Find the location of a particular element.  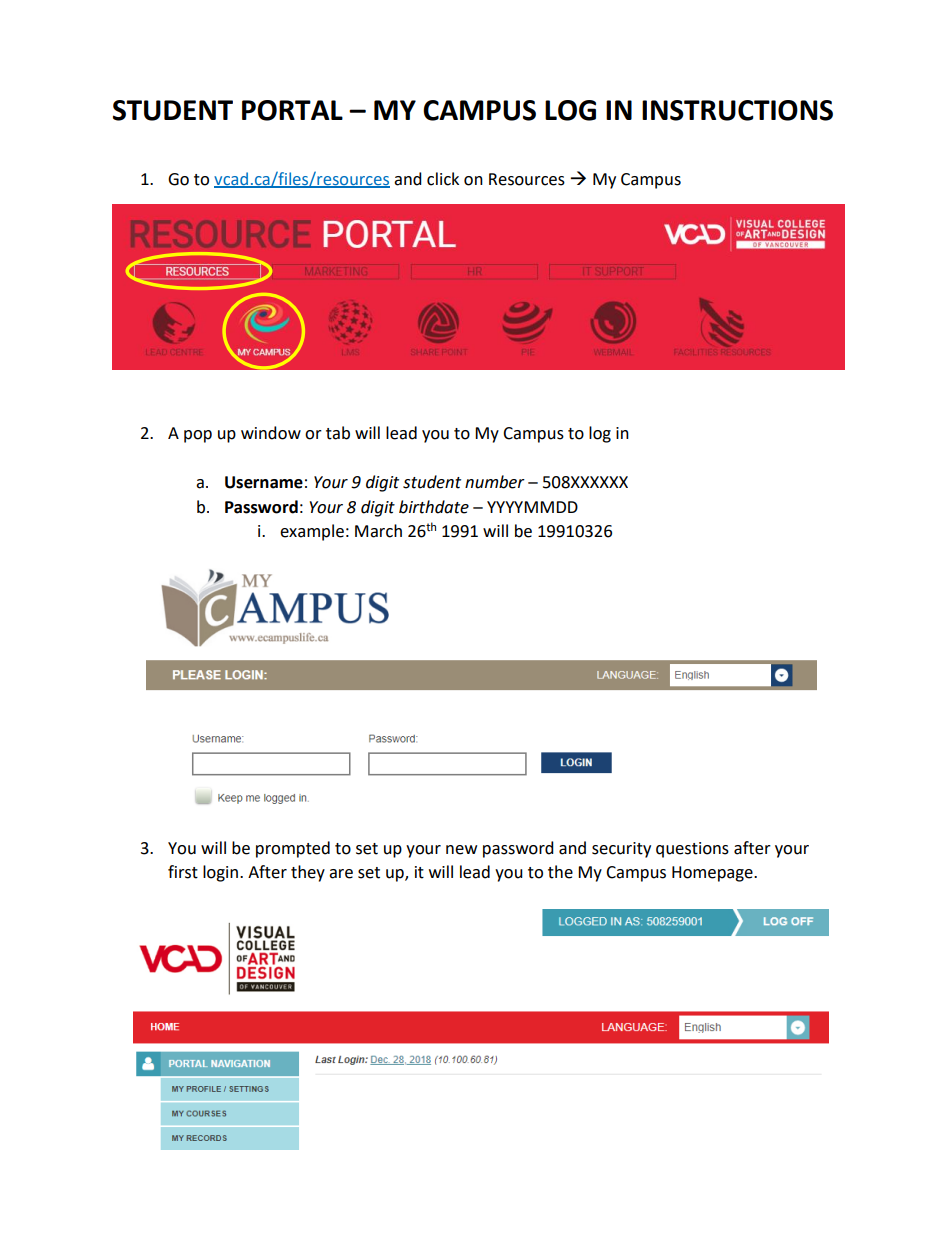

tab is located at coordinates (338, 433).
